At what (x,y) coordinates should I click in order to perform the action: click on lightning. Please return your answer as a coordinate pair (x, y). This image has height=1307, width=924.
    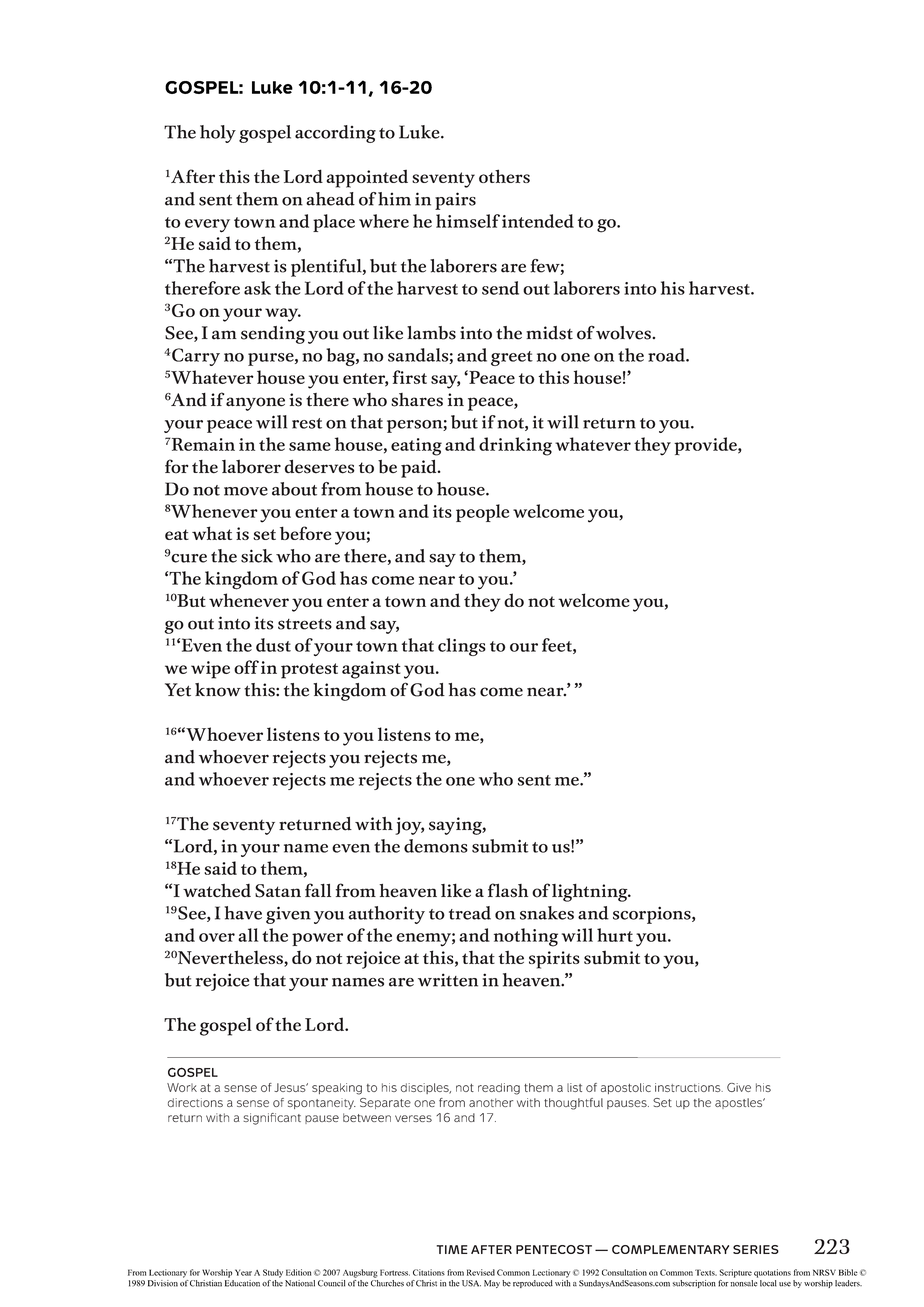
    Looking at the image, I should click on (591, 893).
